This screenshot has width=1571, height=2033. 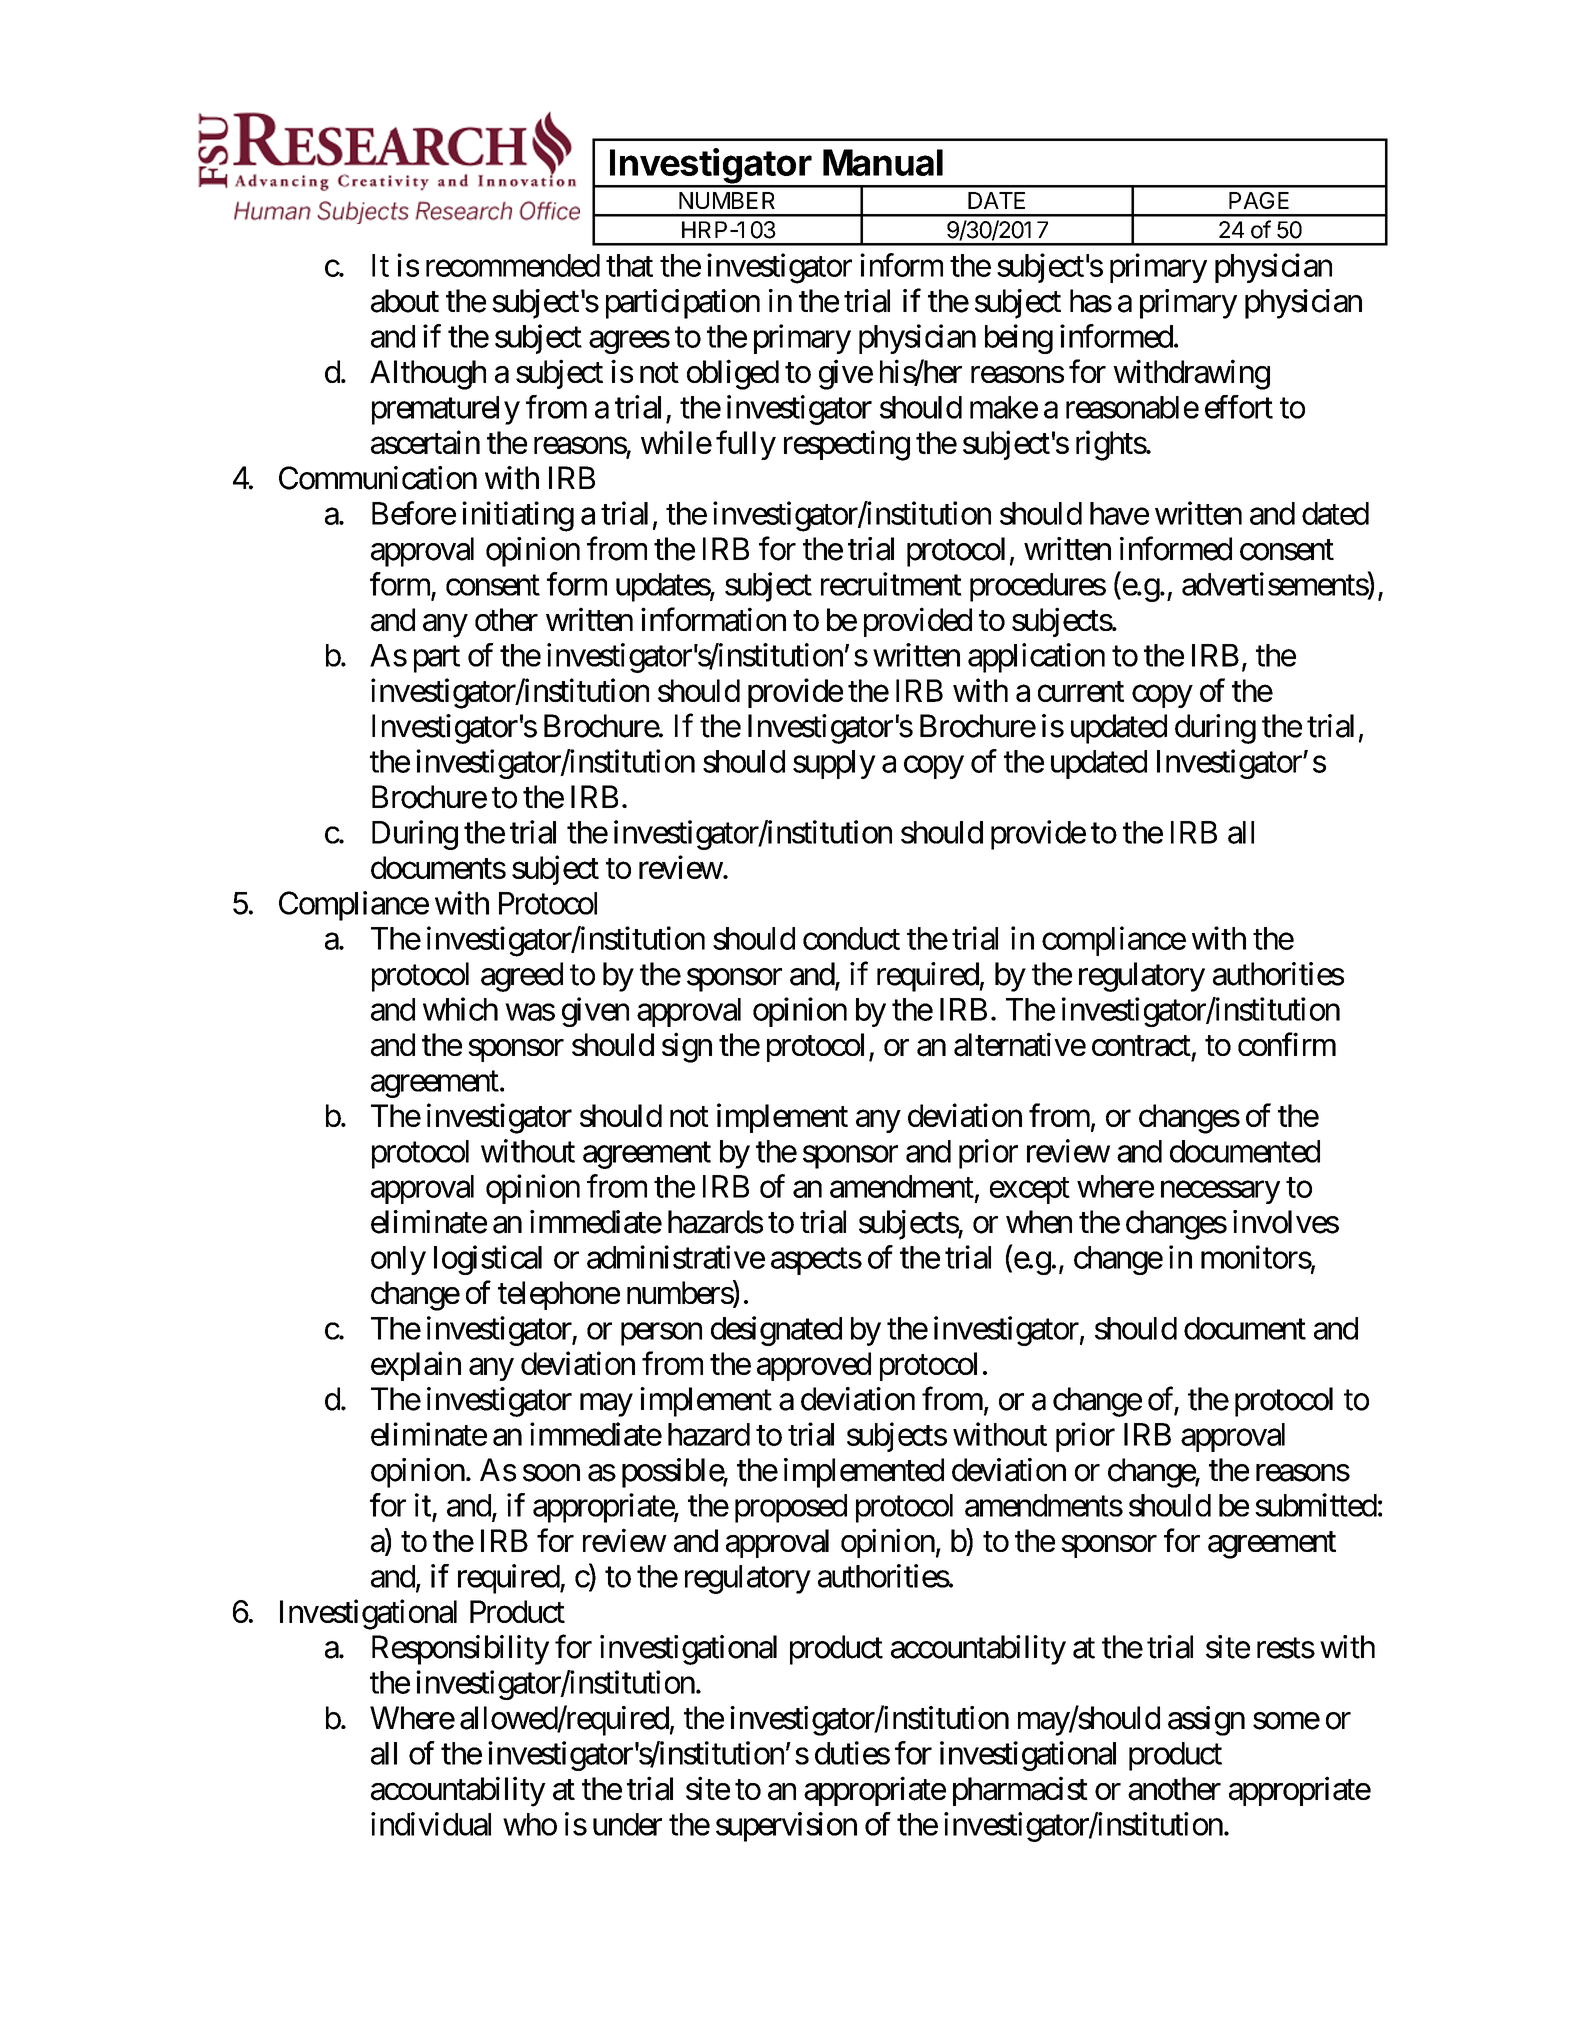 I want to click on Manual, so click(x=883, y=162).
